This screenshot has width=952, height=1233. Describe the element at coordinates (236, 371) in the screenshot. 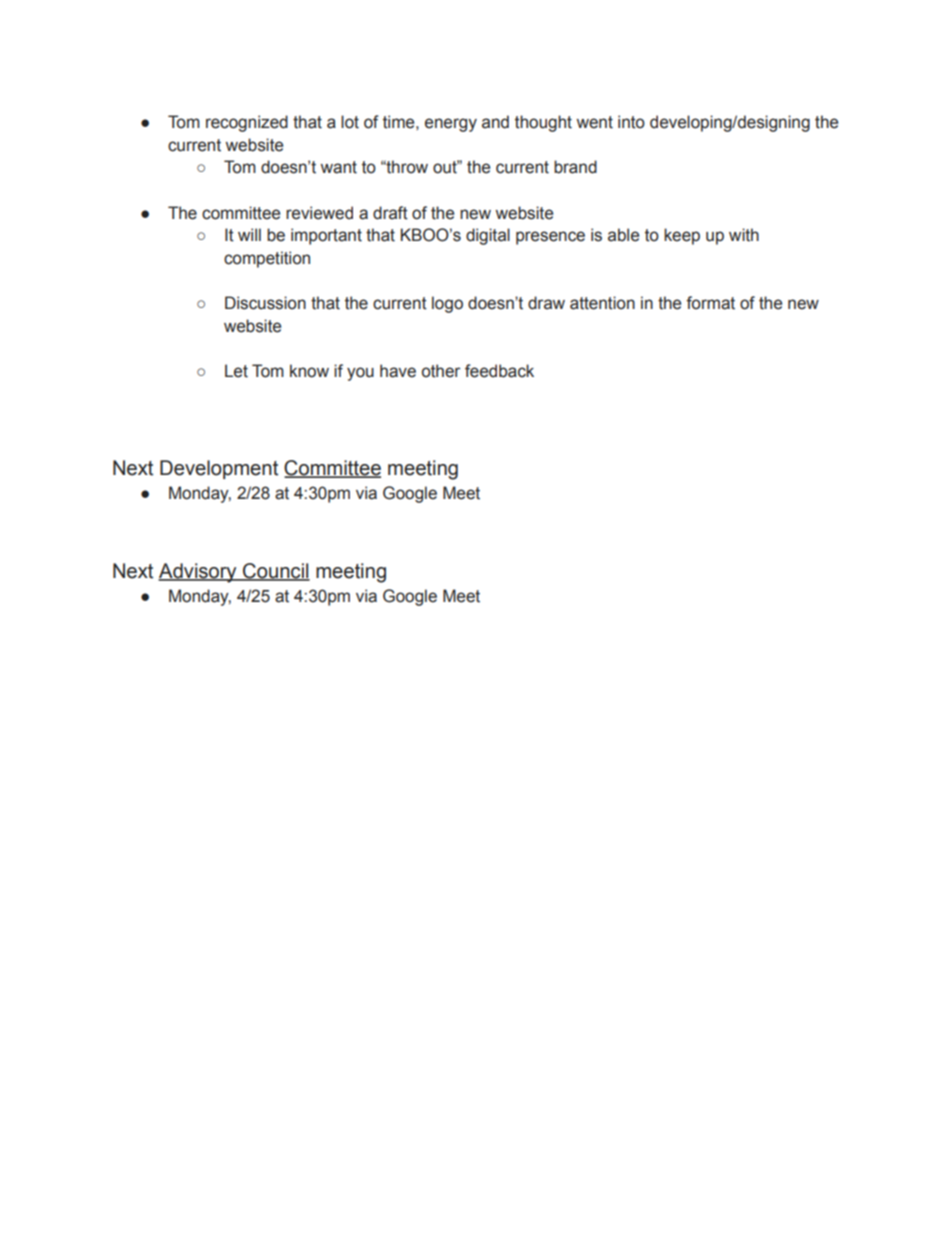

I see `Let` at that location.
